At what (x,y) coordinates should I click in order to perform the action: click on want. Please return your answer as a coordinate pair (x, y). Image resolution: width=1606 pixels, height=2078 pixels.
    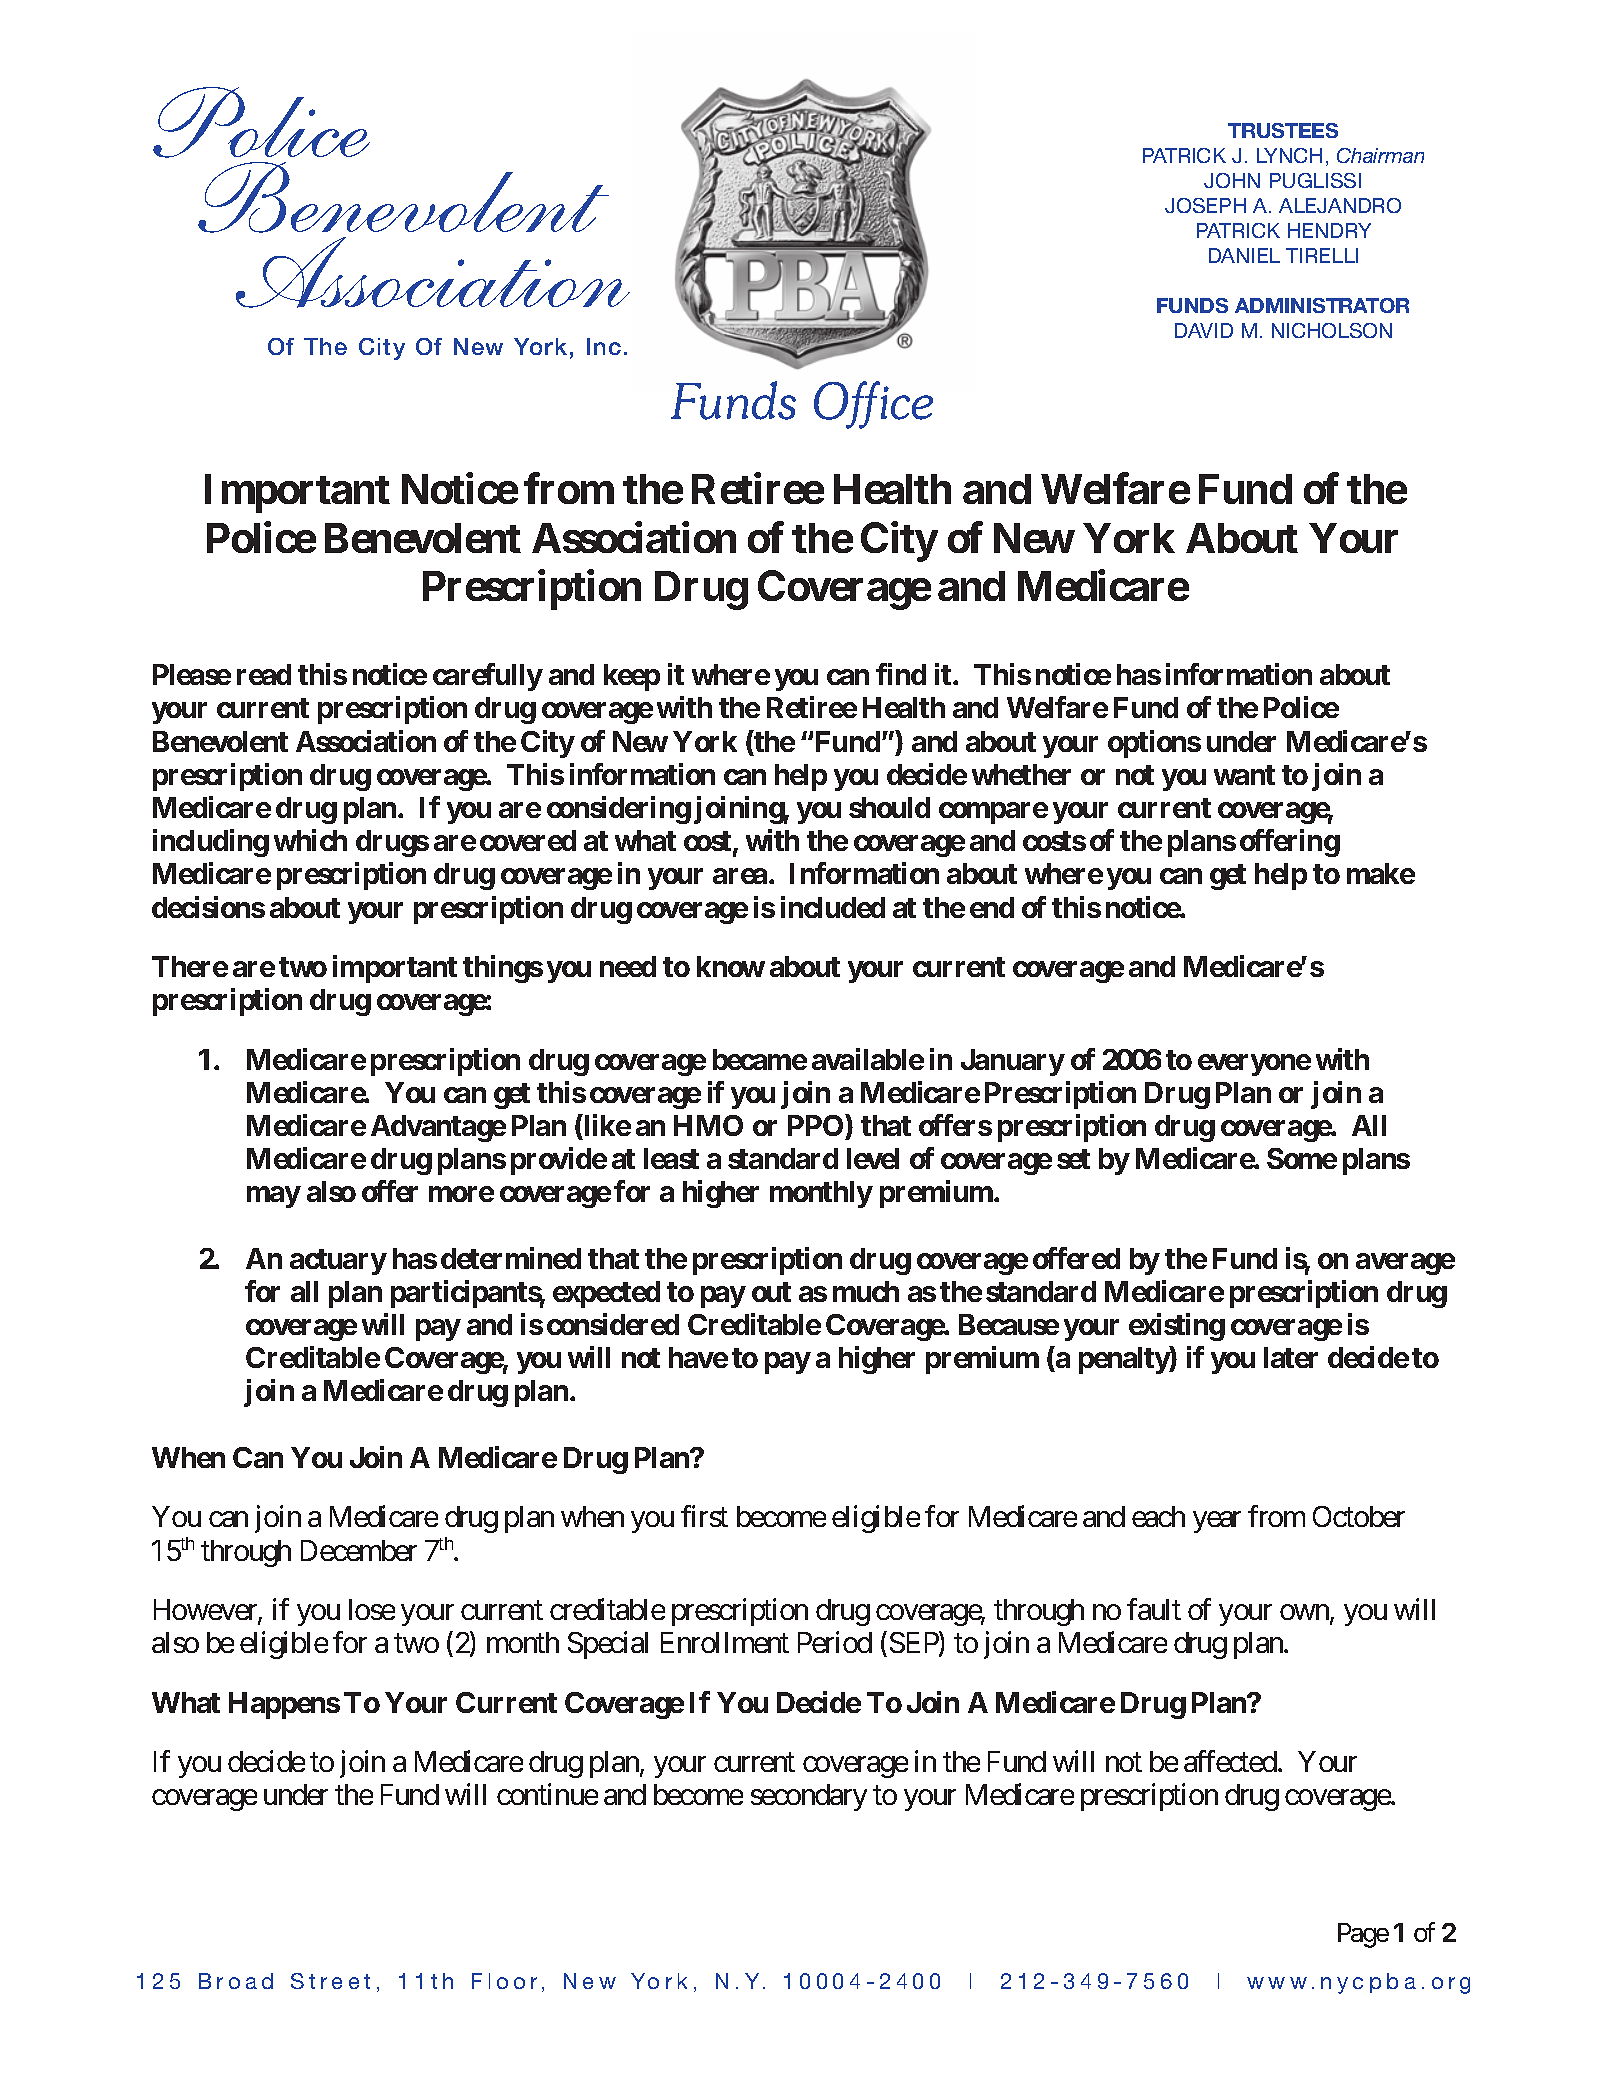
    Looking at the image, I should click on (1244, 775).
